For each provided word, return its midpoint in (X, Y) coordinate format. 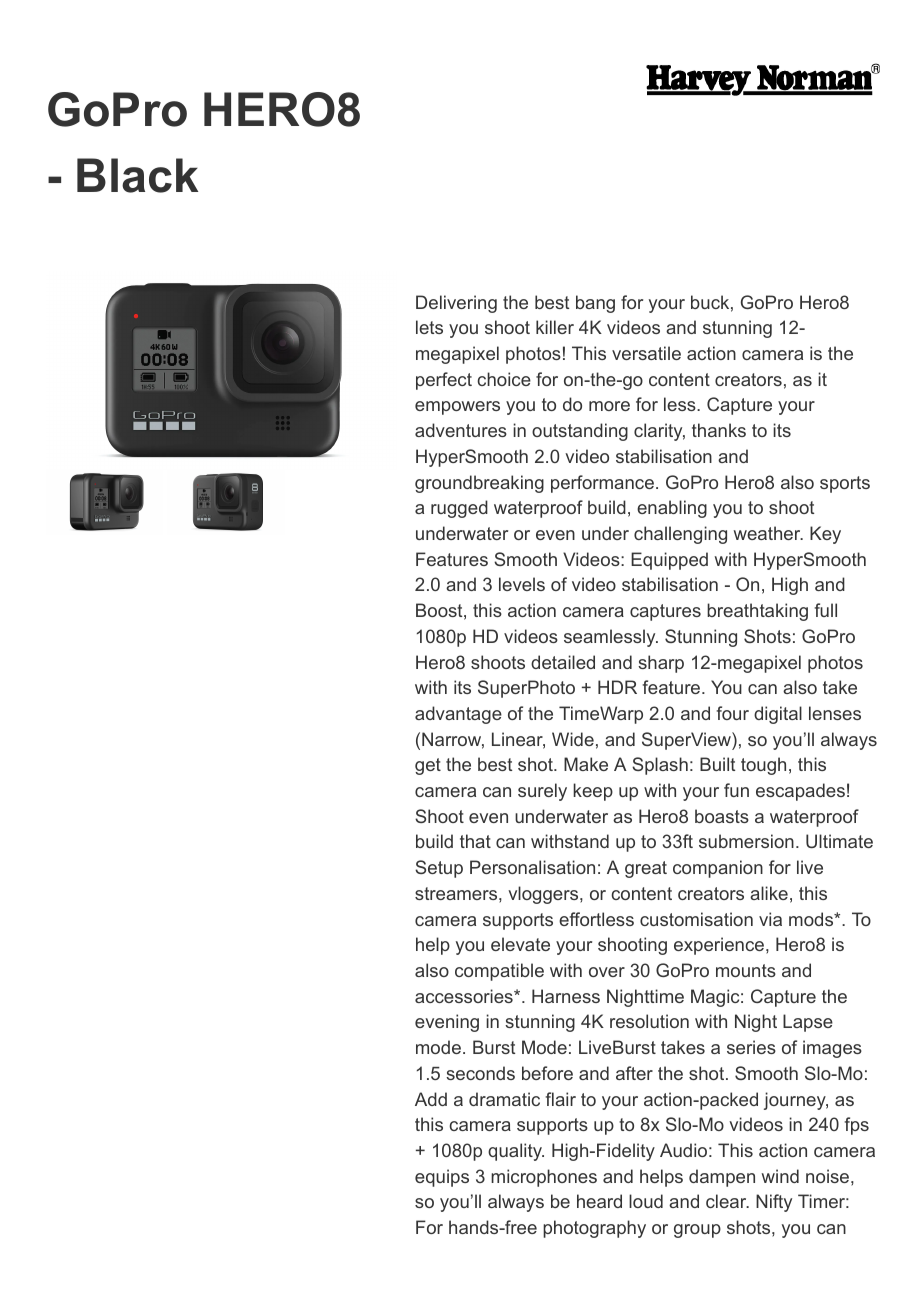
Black (137, 175)
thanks (719, 430)
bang (595, 304)
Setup (439, 869)
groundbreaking (479, 484)
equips (442, 1178)
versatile (646, 353)
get (428, 766)
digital (778, 715)
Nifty (774, 1203)
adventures (461, 430)
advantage (458, 715)
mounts (746, 970)
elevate (520, 944)
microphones (544, 1178)
